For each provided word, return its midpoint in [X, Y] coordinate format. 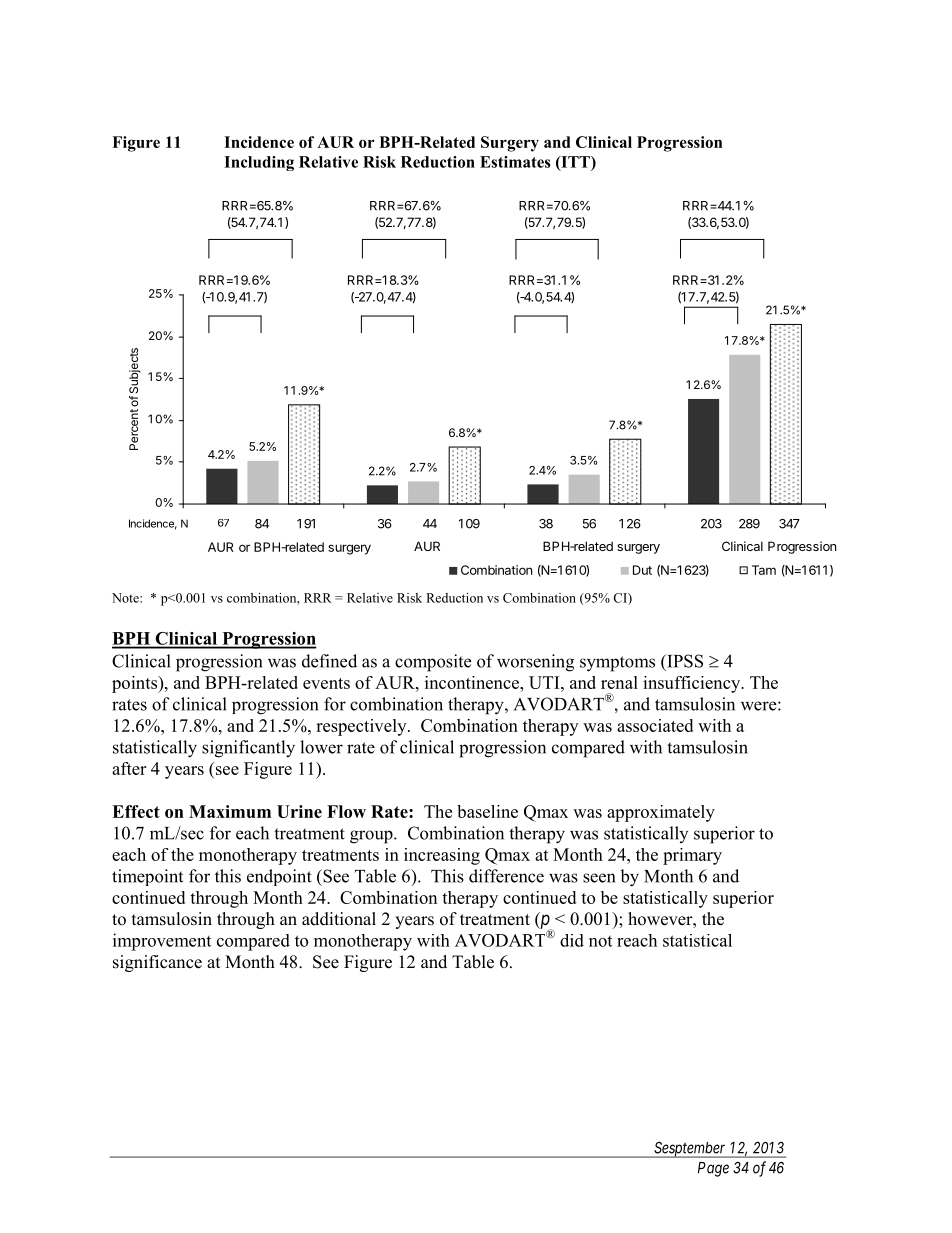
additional [339, 919]
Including [259, 163]
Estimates [515, 162]
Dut [642, 570]
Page [713, 1169]
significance [157, 963]
